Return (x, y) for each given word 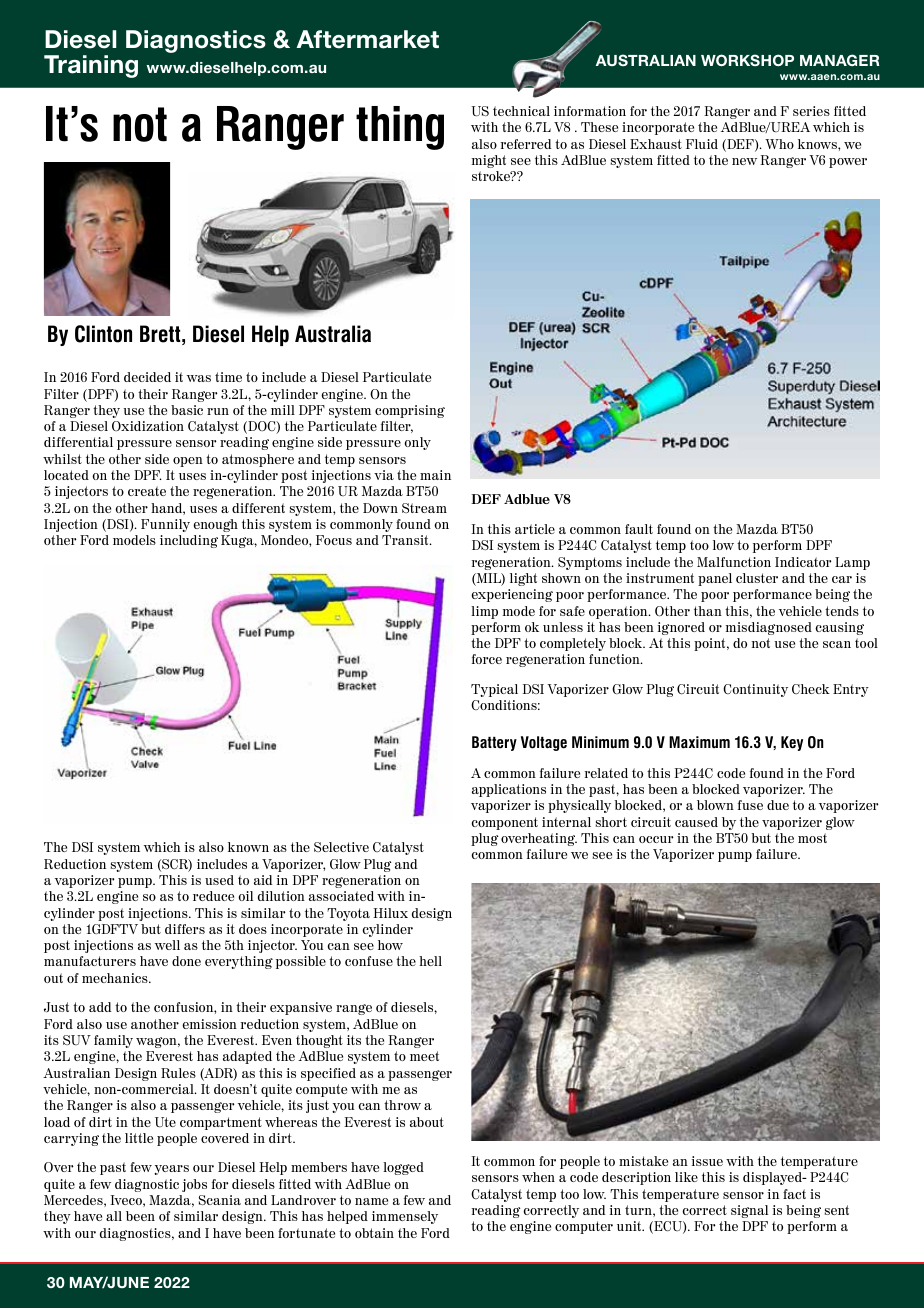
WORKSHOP (747, 60)
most (812, 838)
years (171, 1170)
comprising (410, 411)
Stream (424, 508)
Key (792, 743)
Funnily (165, 525)
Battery (494, 743)
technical (521, 111)
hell (430, 961)
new (744, 161)
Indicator (803, 562)
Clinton (103, 334)
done (186, 961)
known (248, 847)
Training (91, 66)
